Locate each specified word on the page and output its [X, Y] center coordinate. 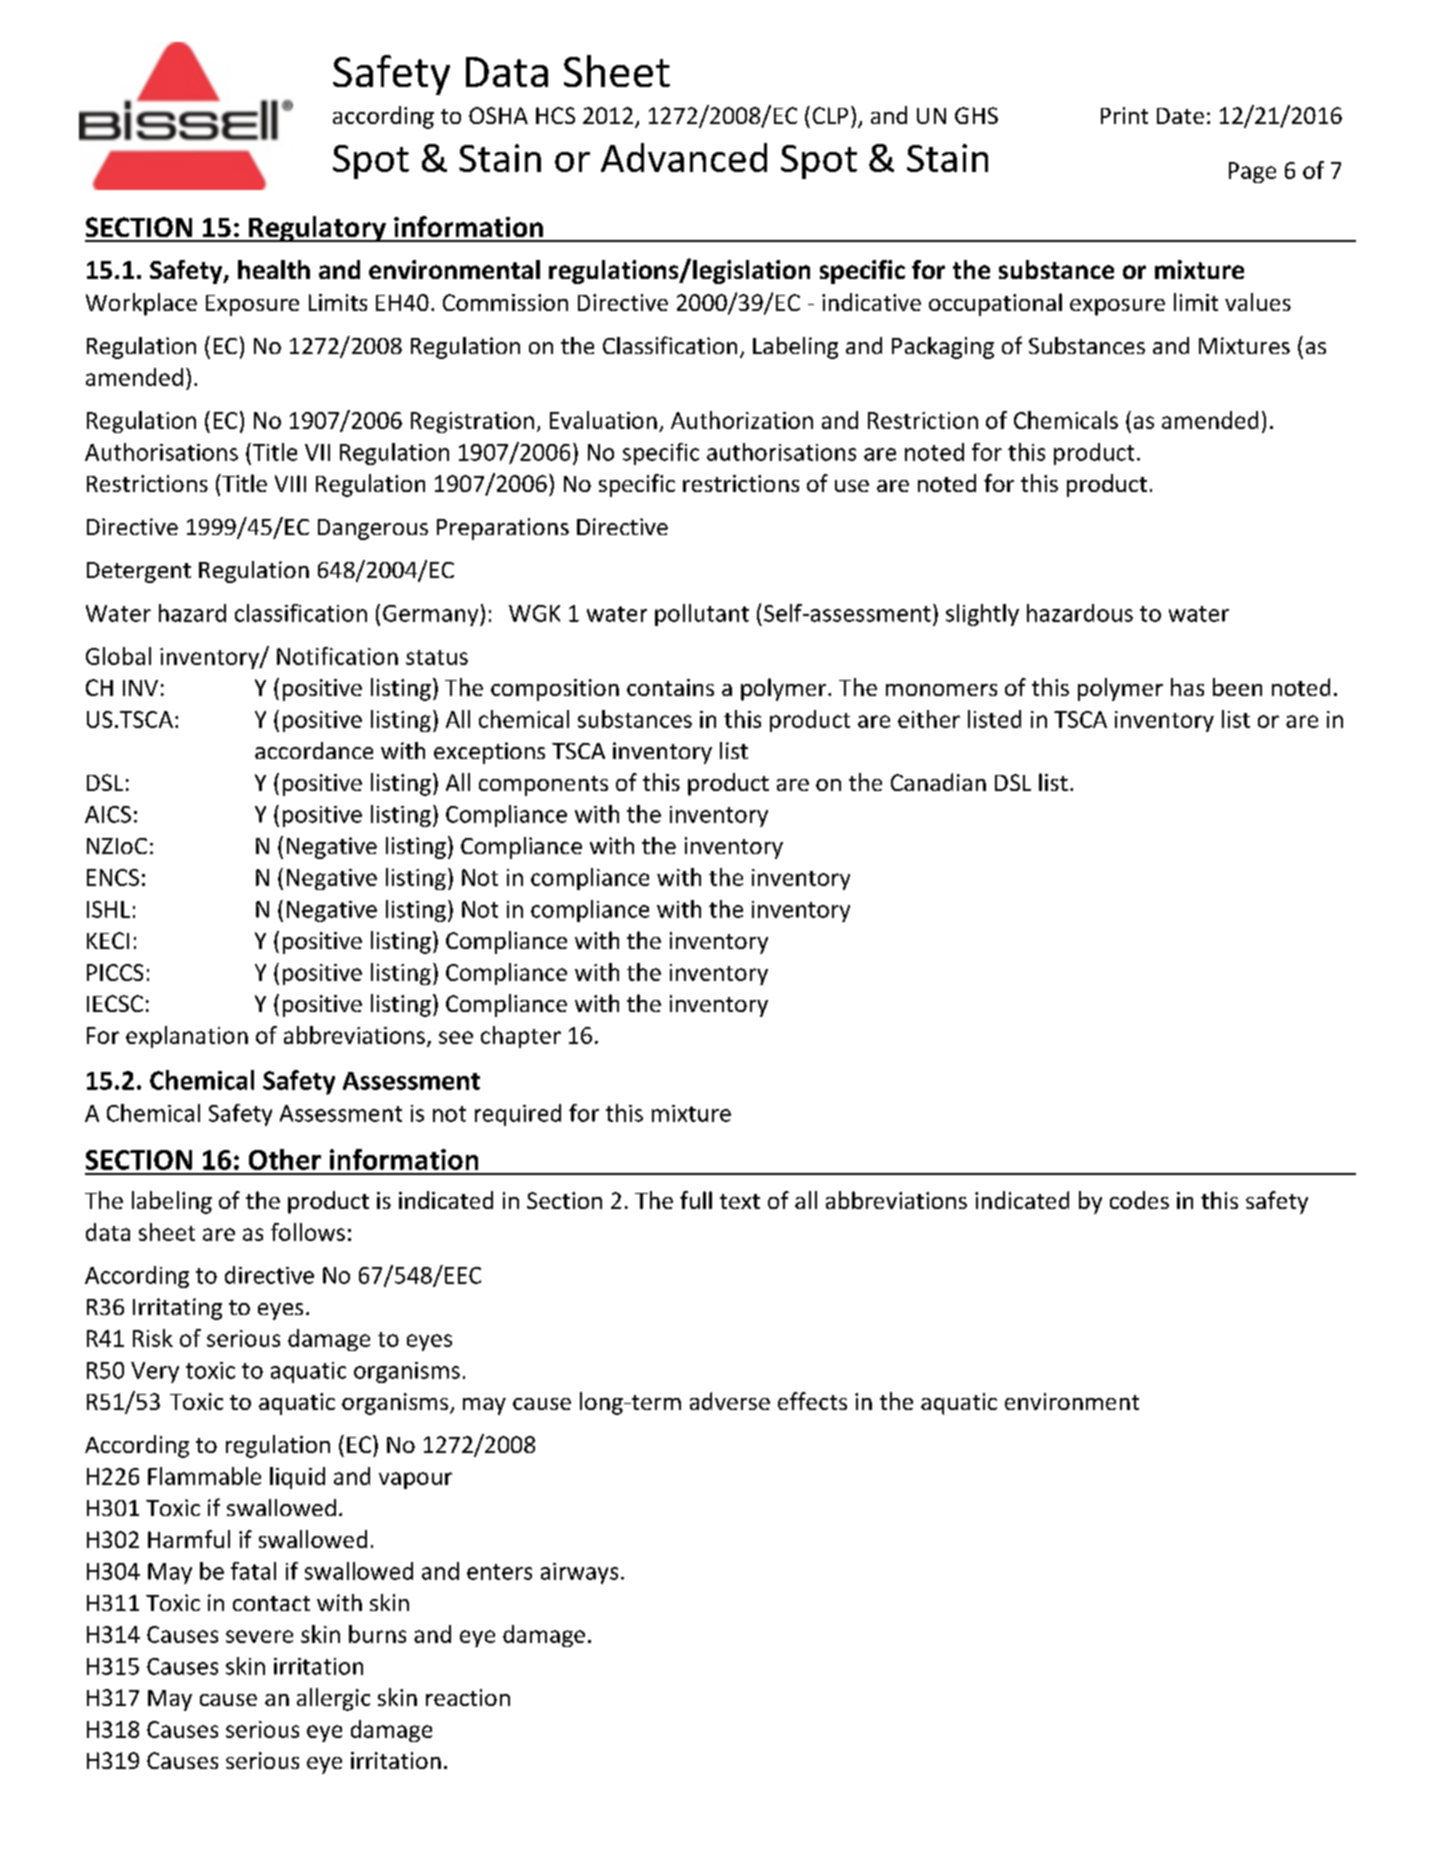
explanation [187, 1037]
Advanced [684, 157]
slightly [982, 615]
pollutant [702, 615]
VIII [290, 483]
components [543, 786]
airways [579, 1573]
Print [1124, 115]
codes [1139, 1200]
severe [259, 1636]
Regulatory [317, 229]
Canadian [938, 782]
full [696, 1200]
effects [812, 1401]
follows [308, 1232]
